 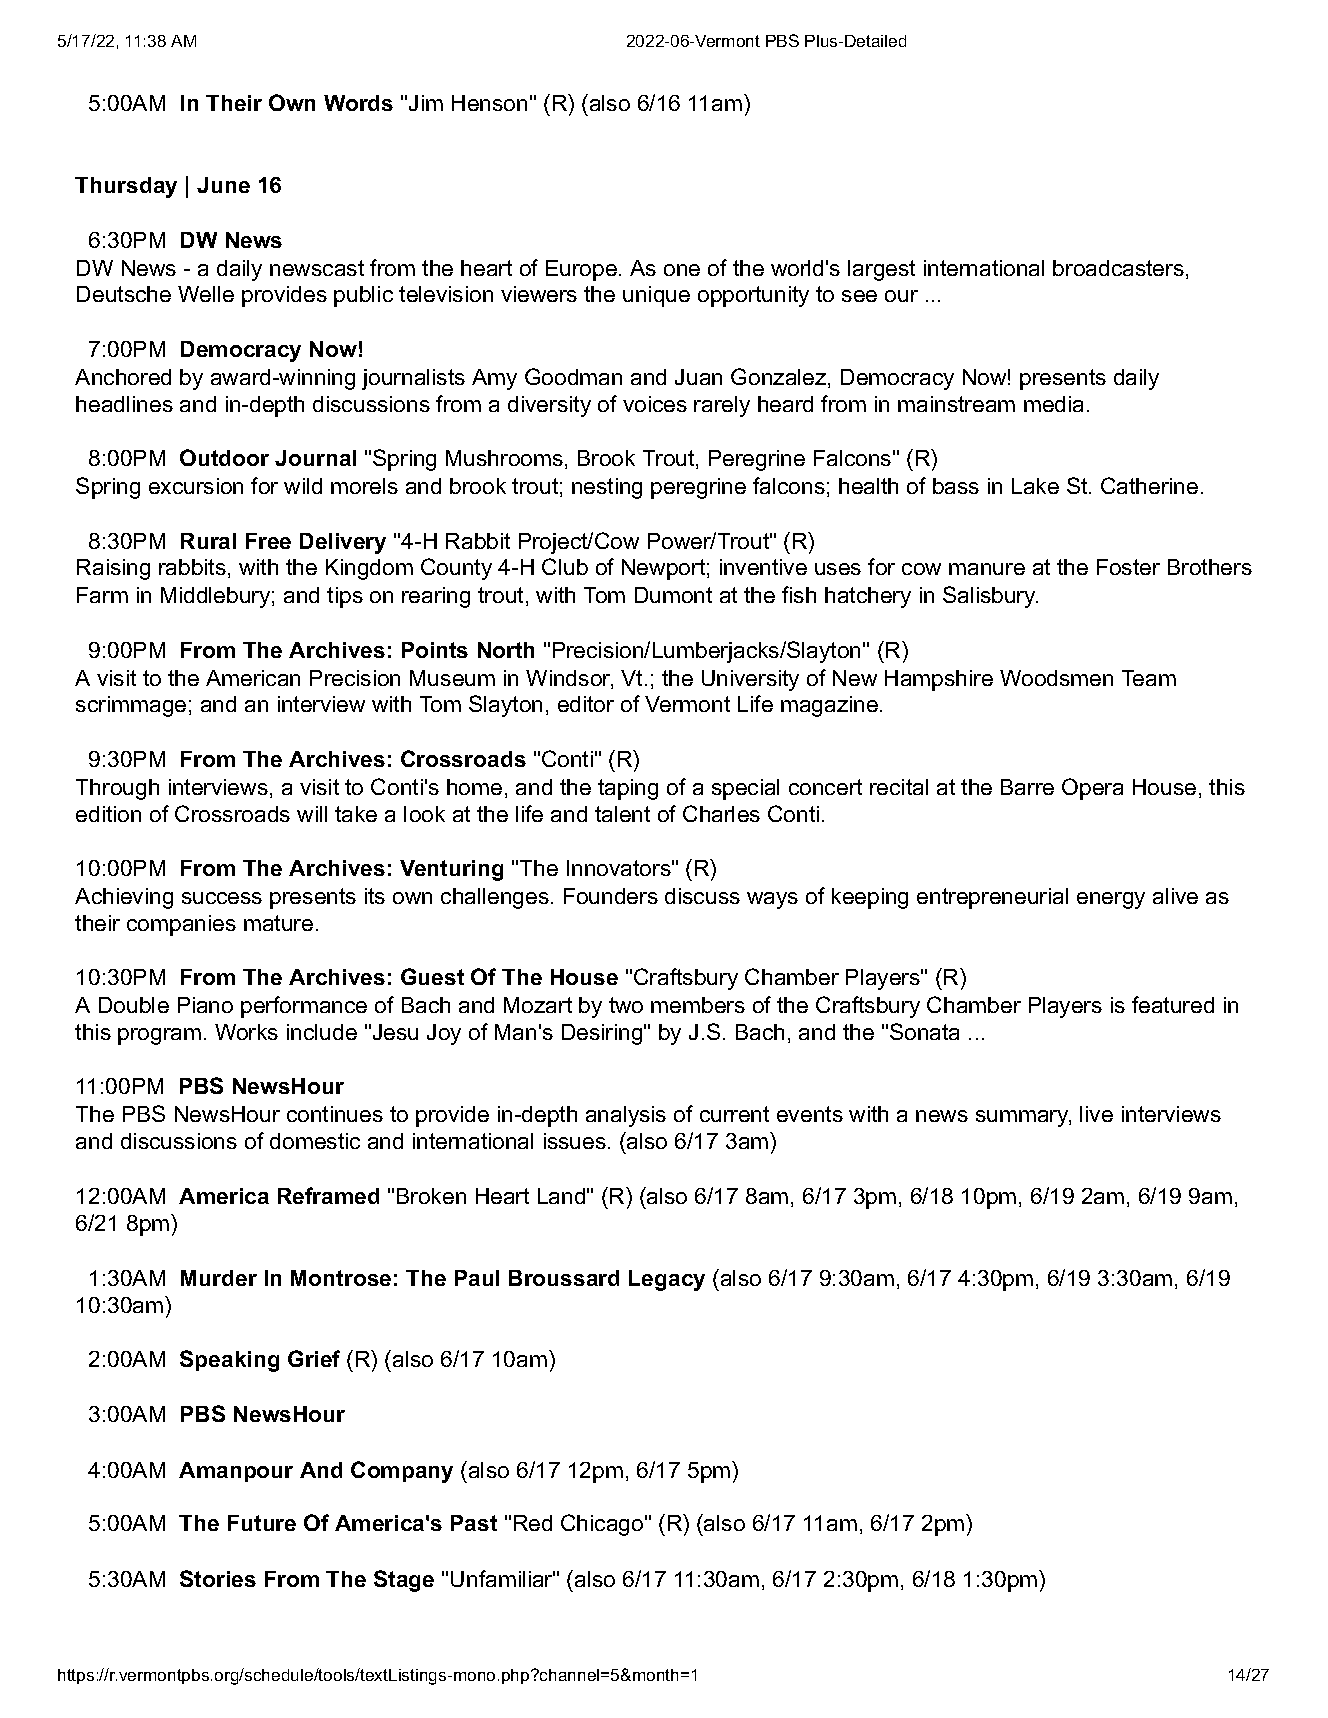 I want to click on Future, so click(x=262, y=1523).
